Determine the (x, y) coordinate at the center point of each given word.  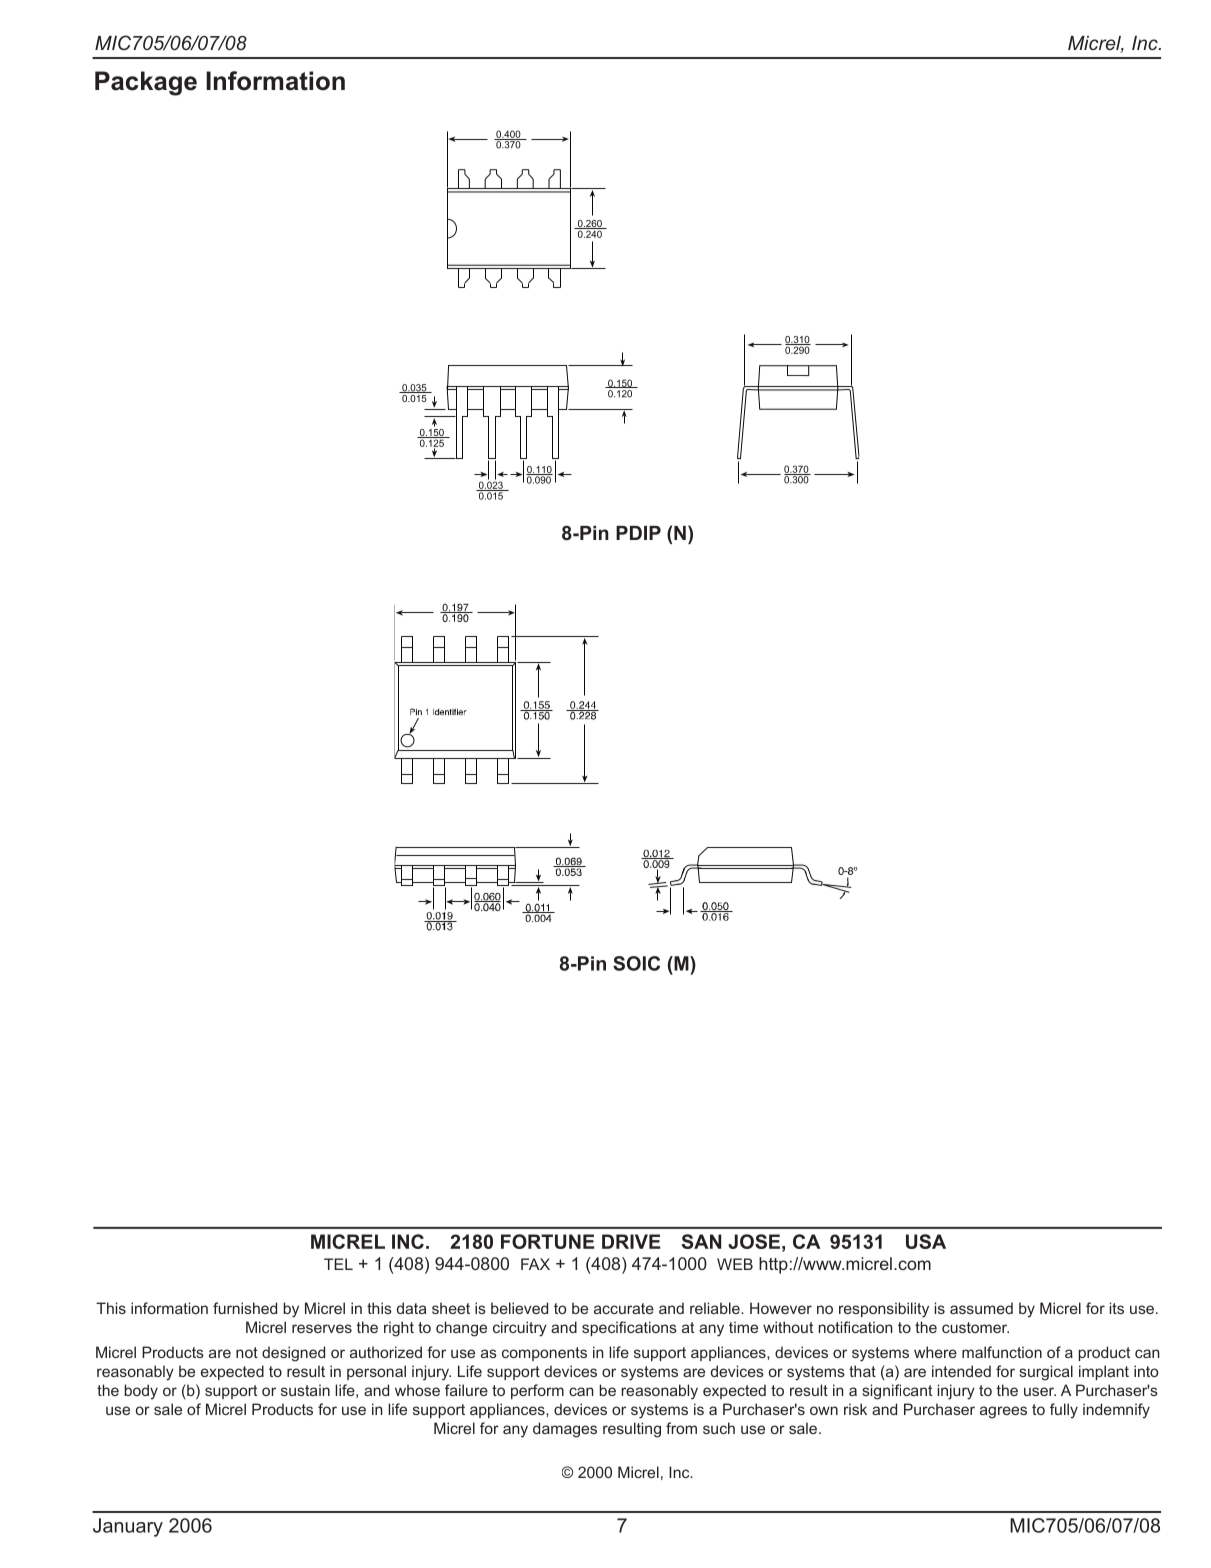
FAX (535, 1264)
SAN (701, 1241)
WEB (735, 1264)
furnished (245, 1308)
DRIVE (631, 1241)
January (128, 1527)
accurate (624, 1308)
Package (146, 83)
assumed (981, 1308)
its (1117, 1308)
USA (926, 1241)
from (681, 1428)
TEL (338, 1264)
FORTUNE (547, 1241)
